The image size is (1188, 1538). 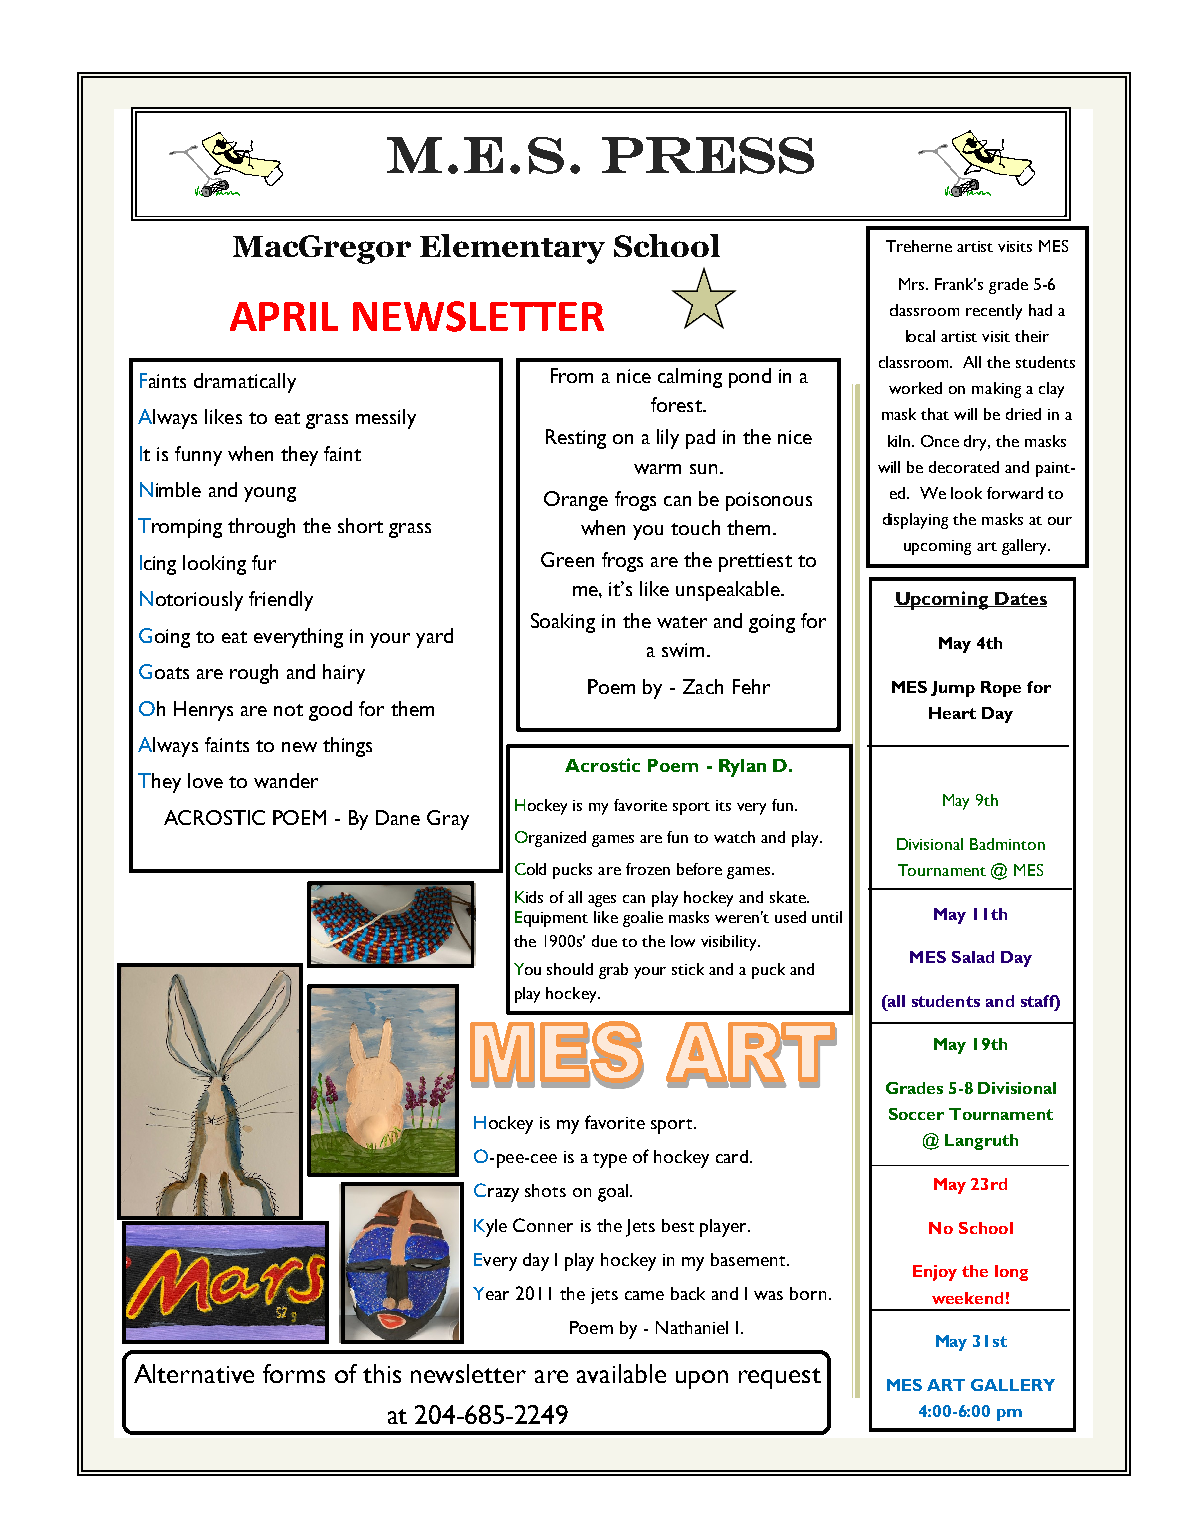 I want to click on Soaking, so click(x=563, y=623).
